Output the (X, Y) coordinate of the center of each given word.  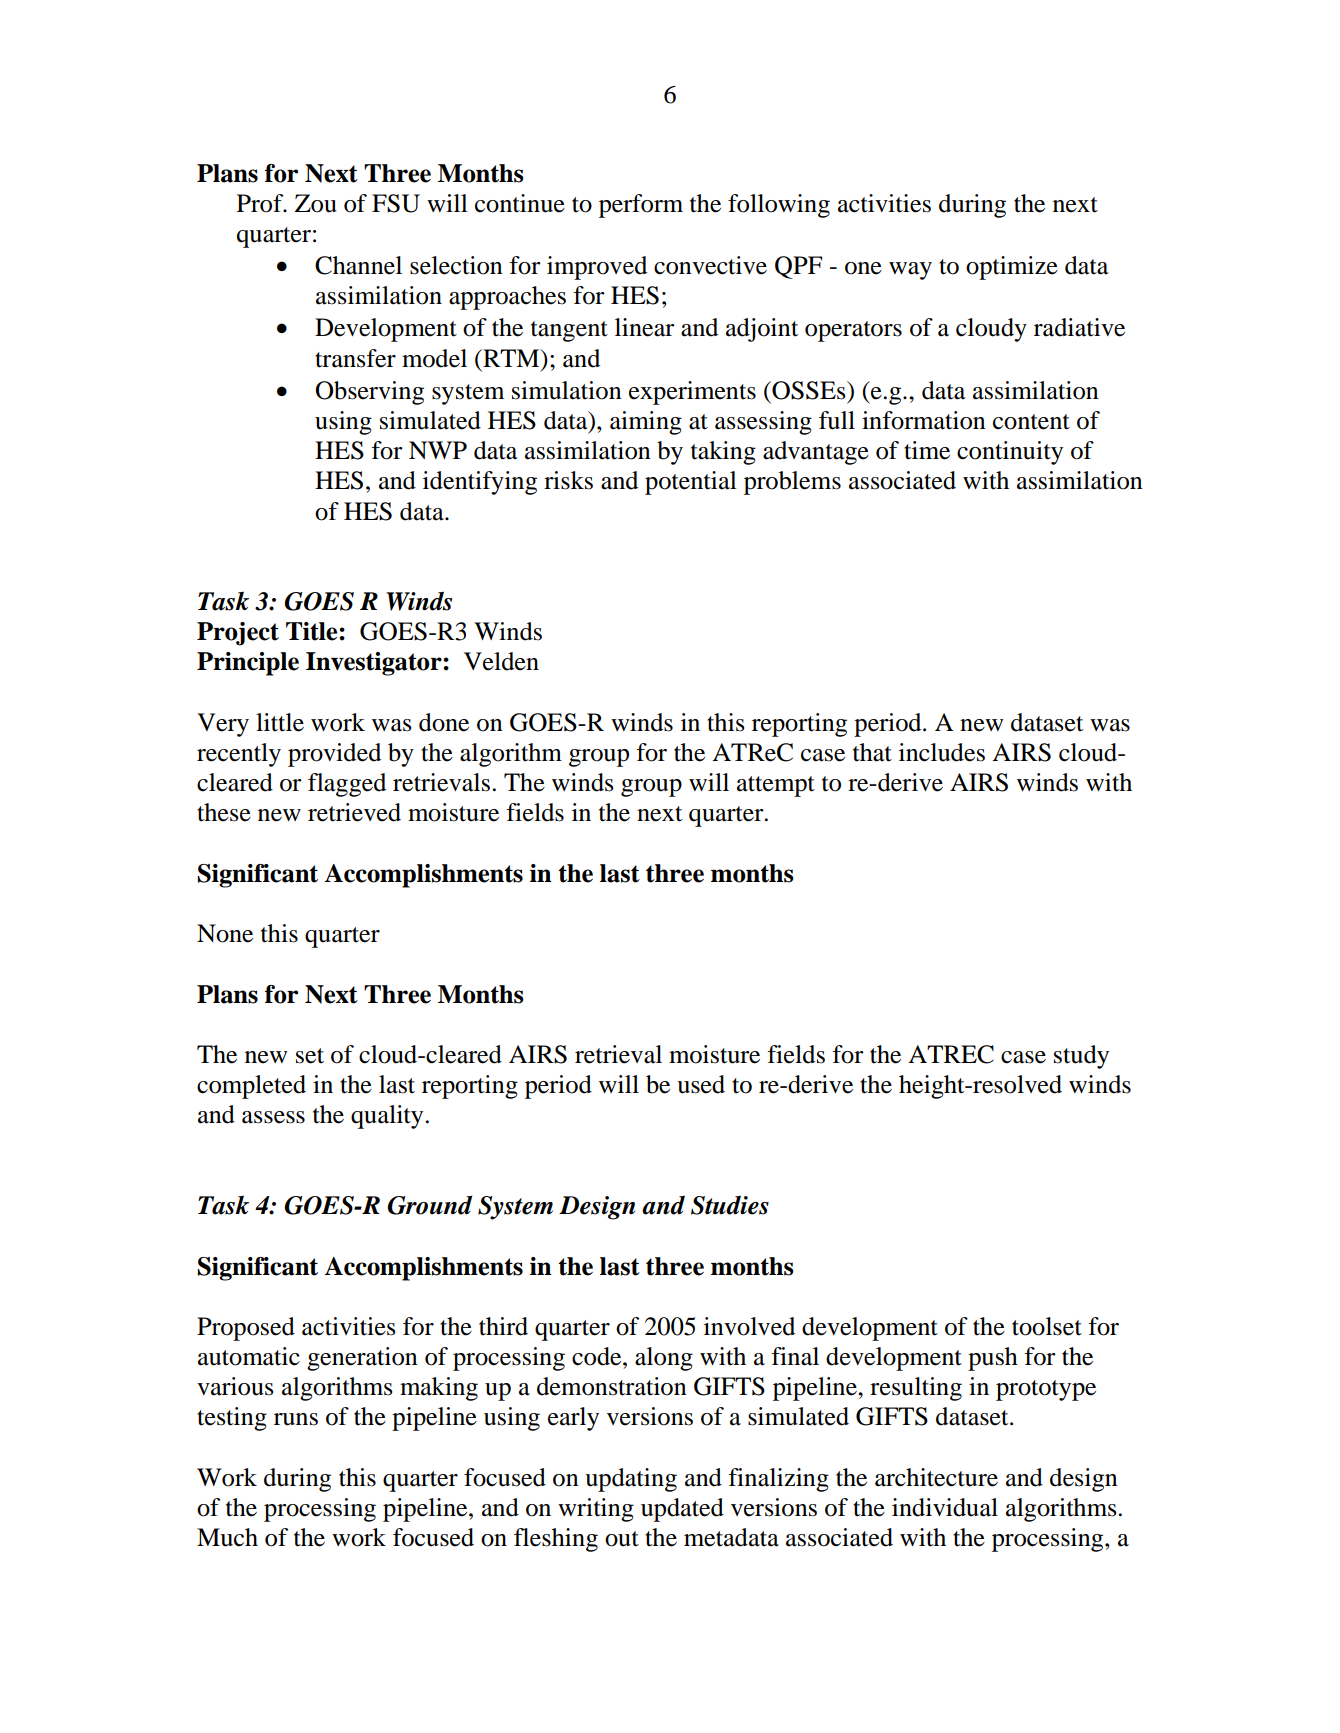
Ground (429, 1205)
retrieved (354, 812)
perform (641, 206)
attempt (776, 786)
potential (691, 483)
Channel (358, 265)
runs (296, 1419)
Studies (730, 1205)
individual (945, 1507)
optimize (1012, 268)
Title (313, 631)
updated (682, 1510)
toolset (1047, 1326)
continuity (1010, 453)
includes (942, 752)
